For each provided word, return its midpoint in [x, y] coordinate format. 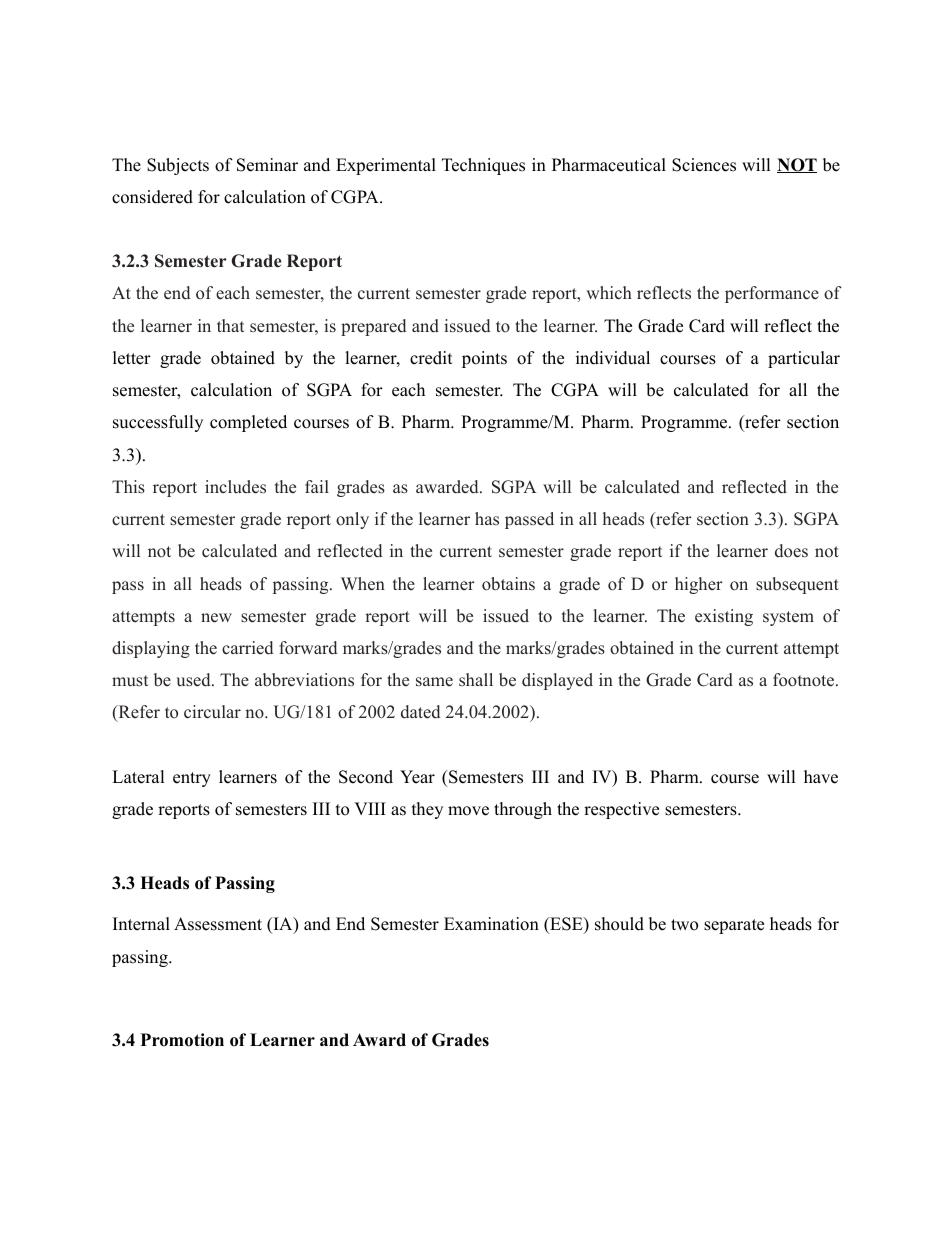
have [821, 777]
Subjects [178, 166]
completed [248, 423]
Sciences [704, 165]
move [468, 811]
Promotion [182, 1040]
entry [192, 779]
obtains [508, 584]
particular [804, 359]
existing [724, 617]
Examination [491, 924]
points [484, 359]
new [216, 618]
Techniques [483, 166]
